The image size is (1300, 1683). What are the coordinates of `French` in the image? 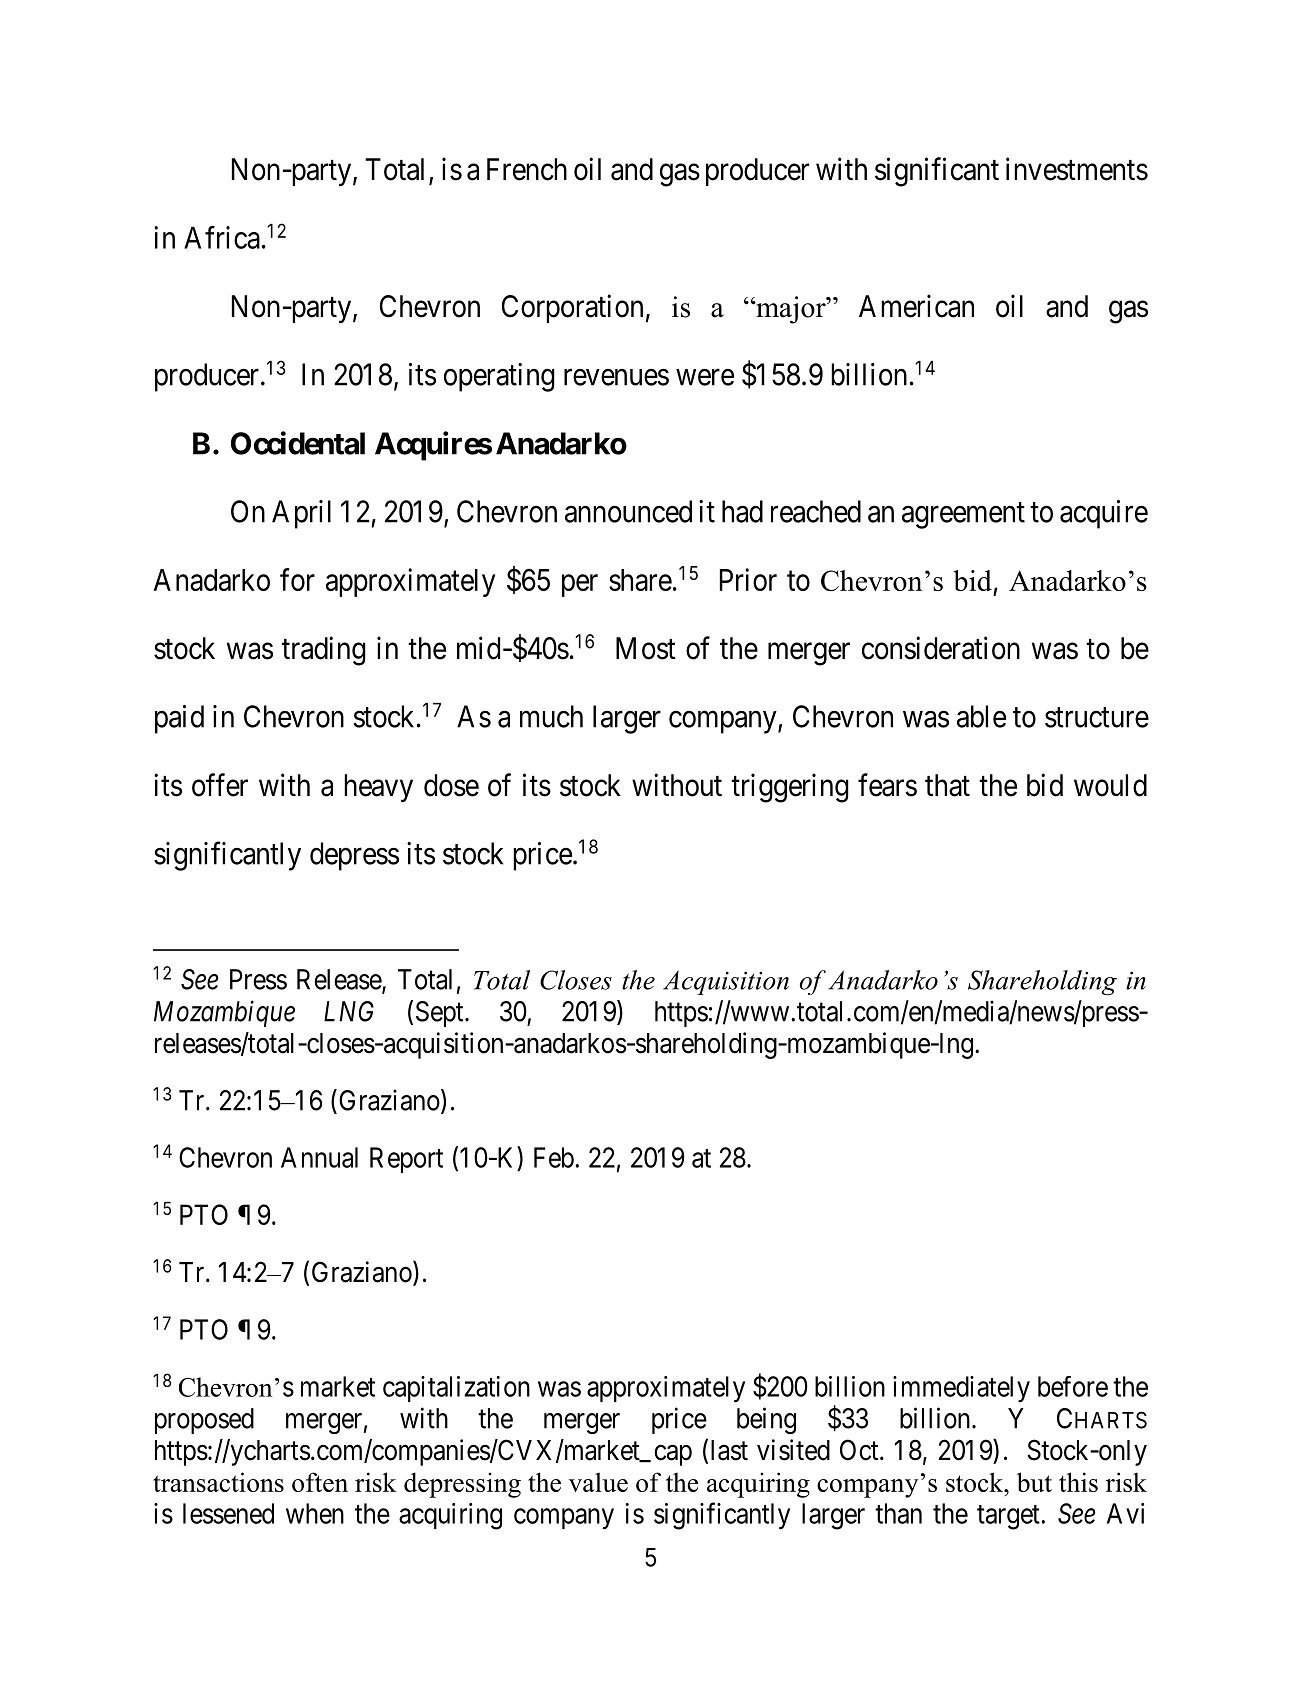 It's located at (527, 169).
